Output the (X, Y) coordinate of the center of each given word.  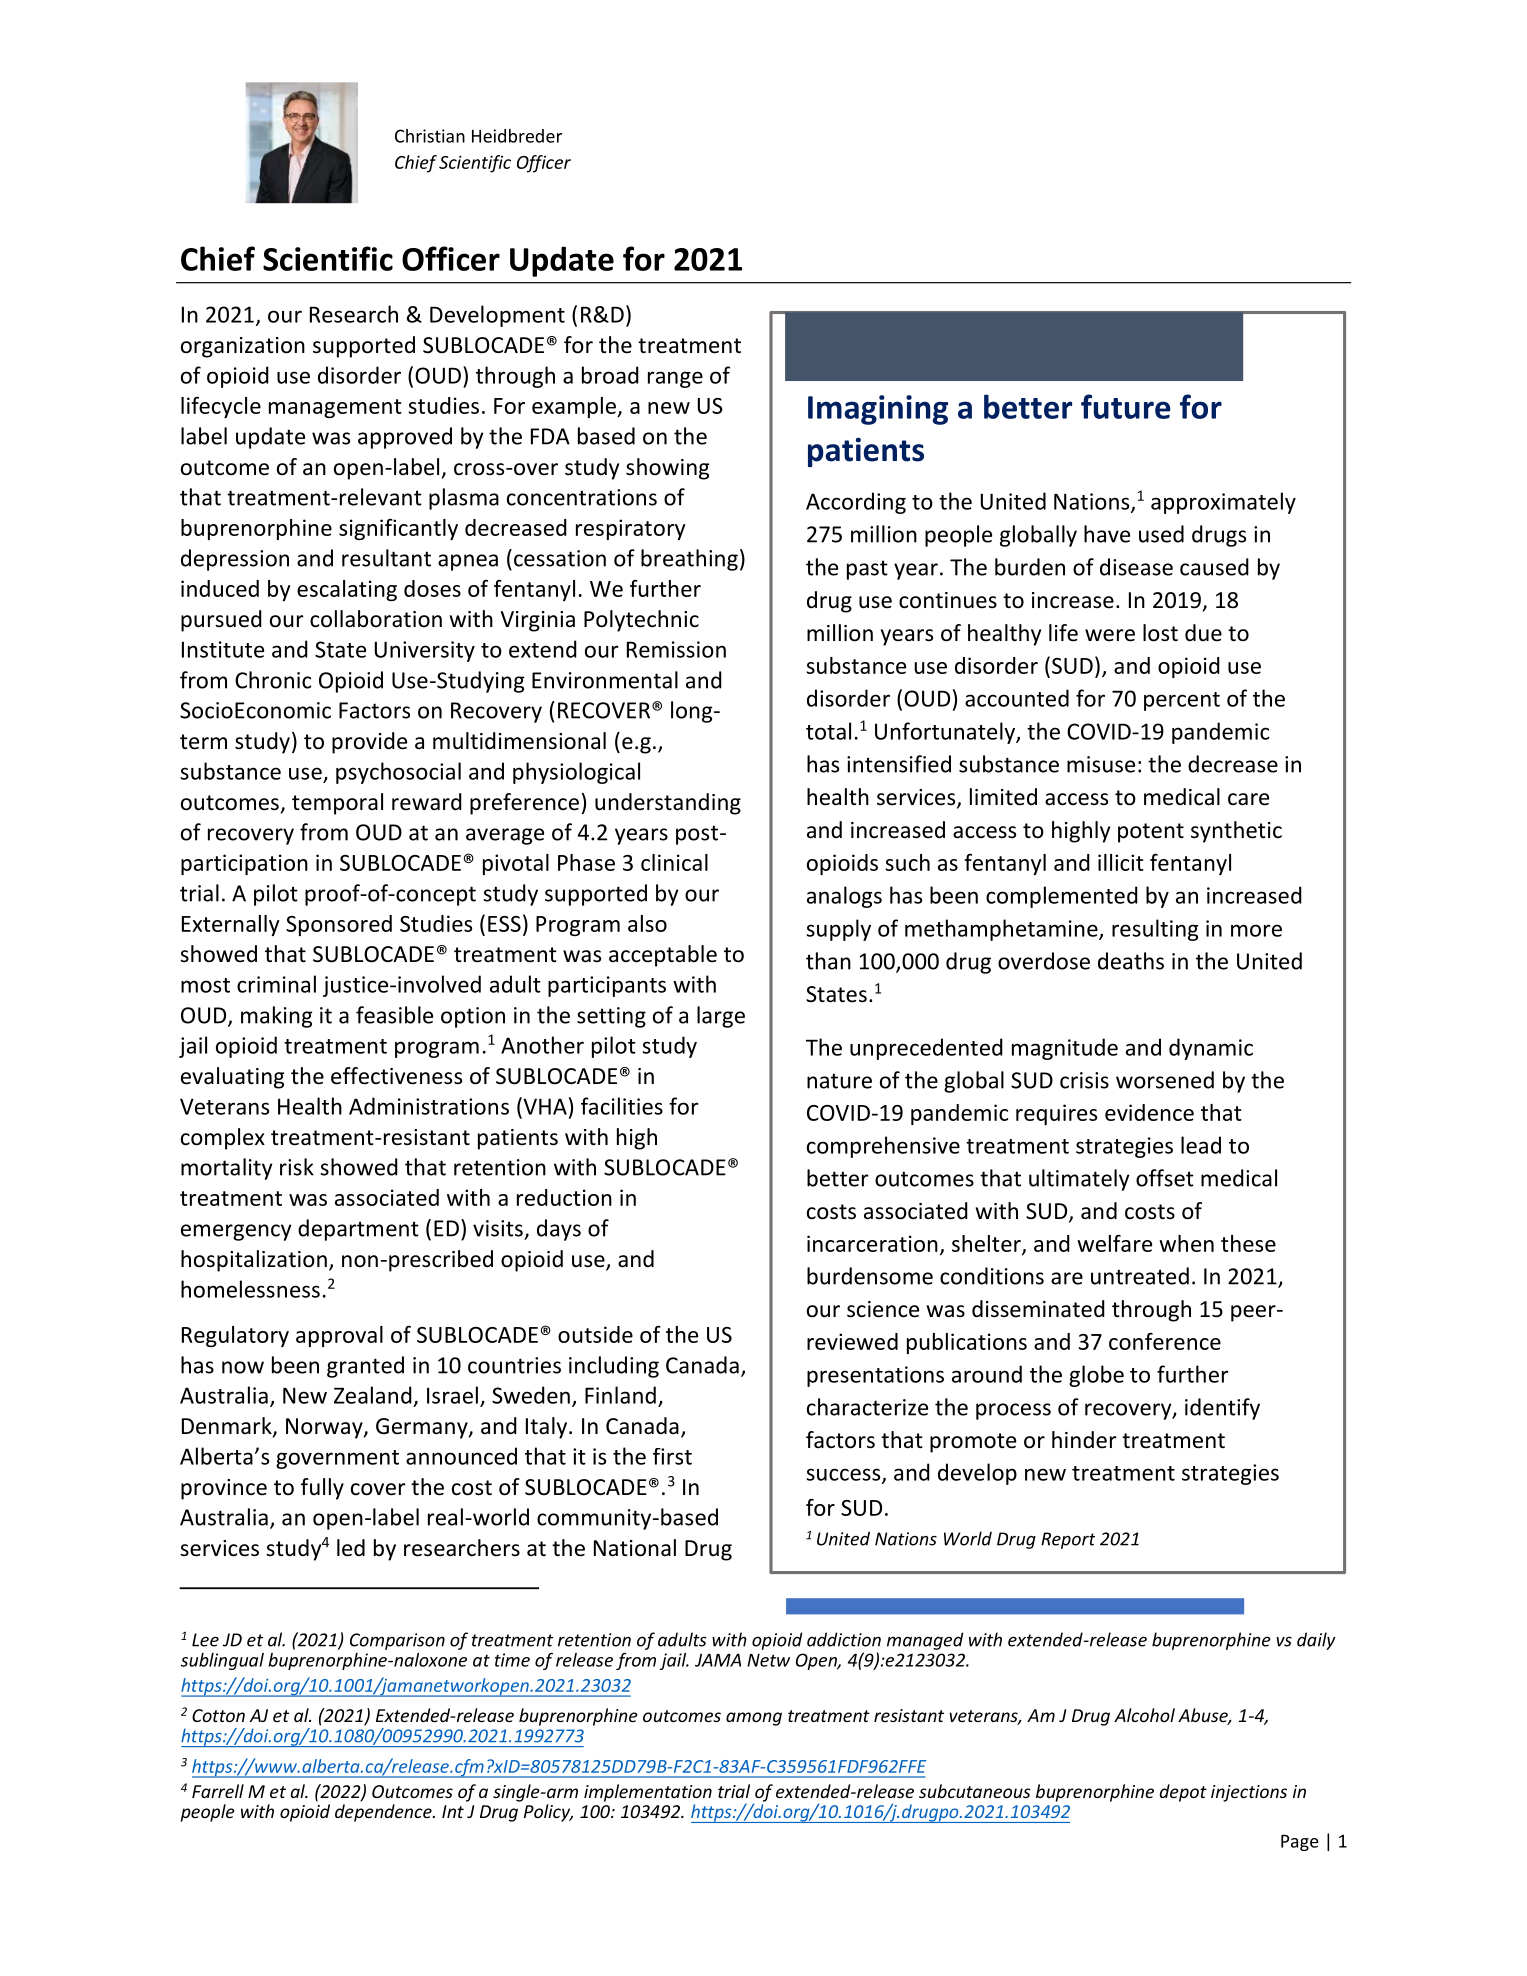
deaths (1131, 961)
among (754, 1719)
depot (1183, 1793)
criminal (276, 984)
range (675, 379)
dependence (384, 1813)
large (721, 1017)
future (1126, 406)
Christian (430, 136)
